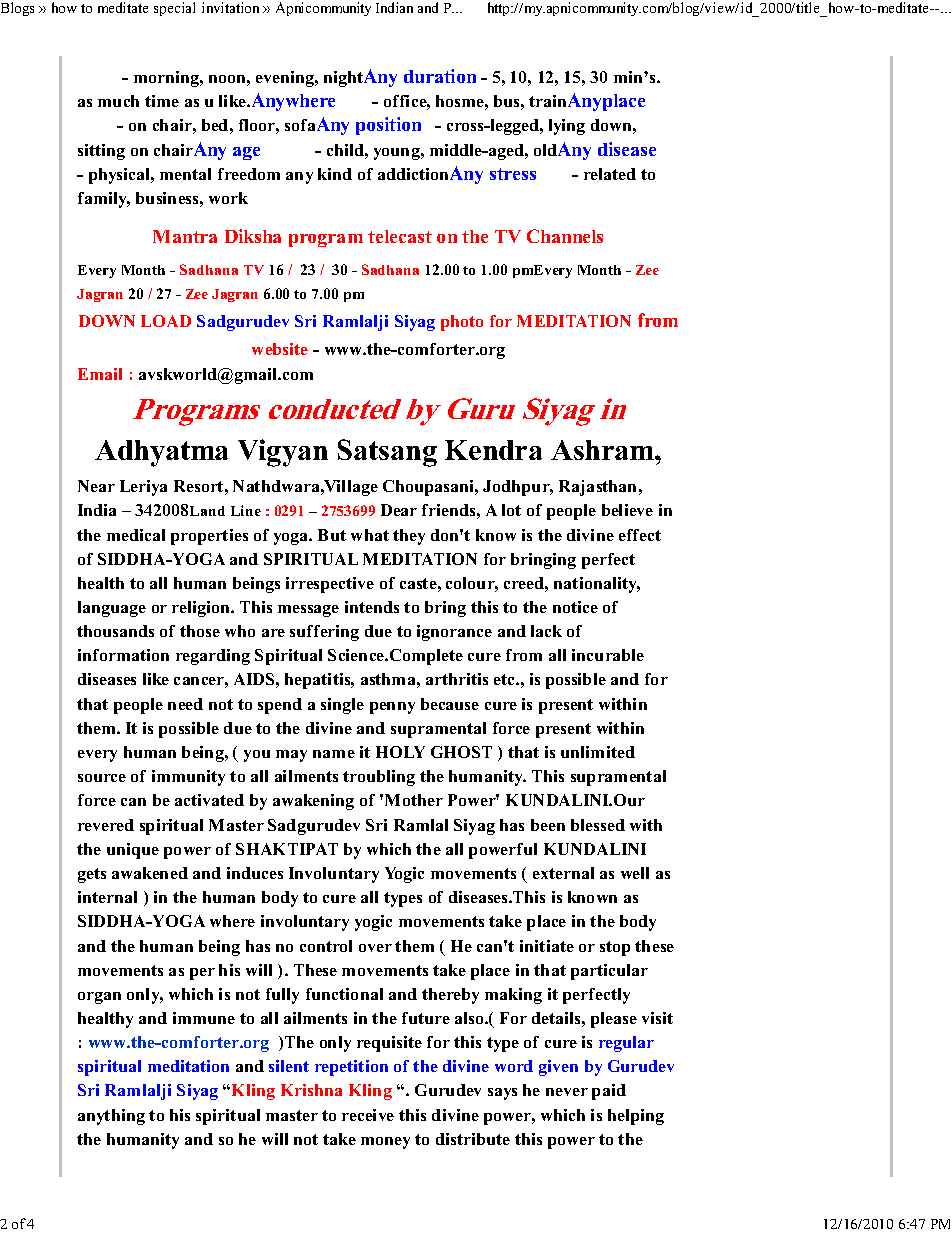  What do you see at coordinates (493, 450) in the document?
I see `Kendra` at bounding box center [493, 450].
